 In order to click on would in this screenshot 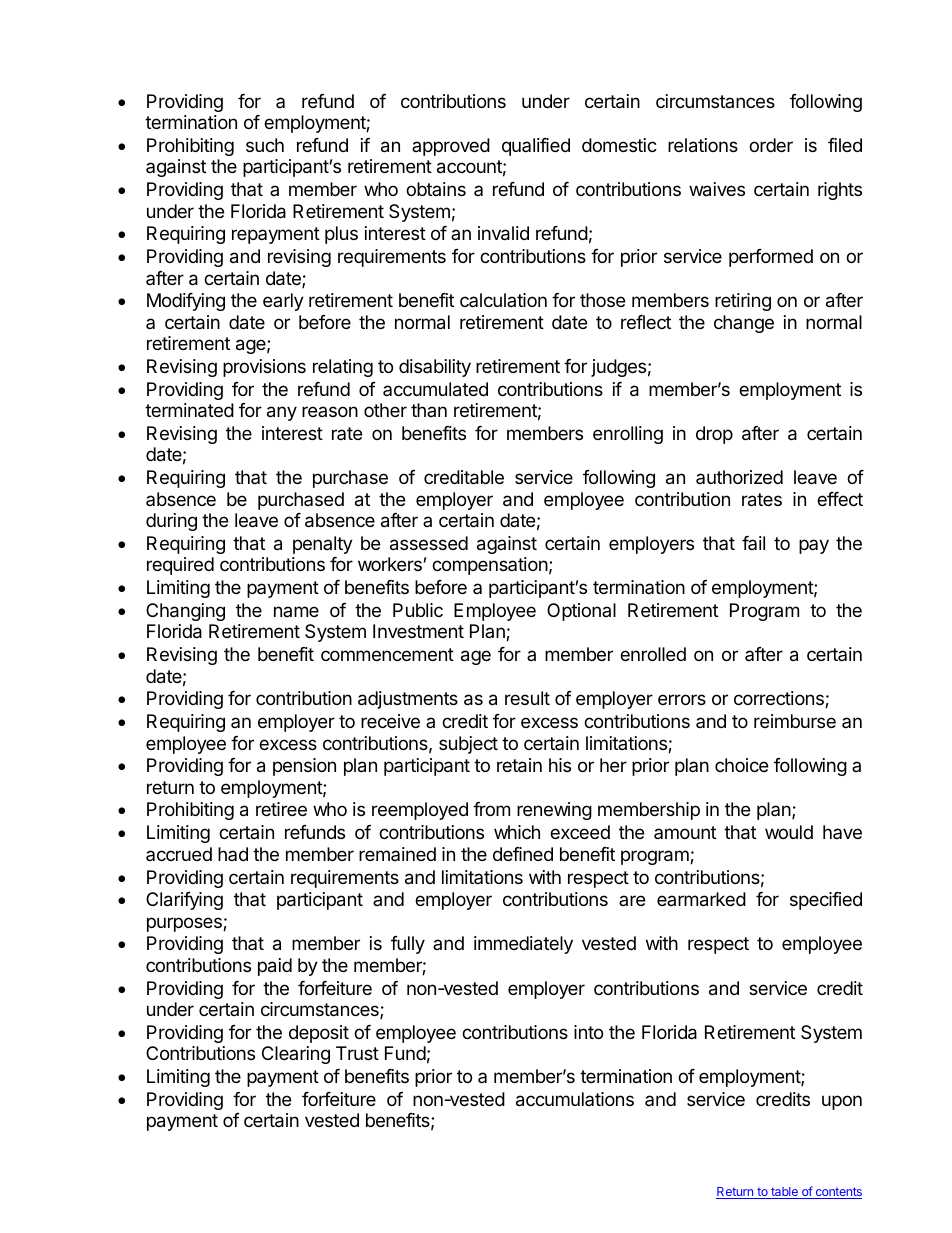, I will do `click(789, 832)`.
